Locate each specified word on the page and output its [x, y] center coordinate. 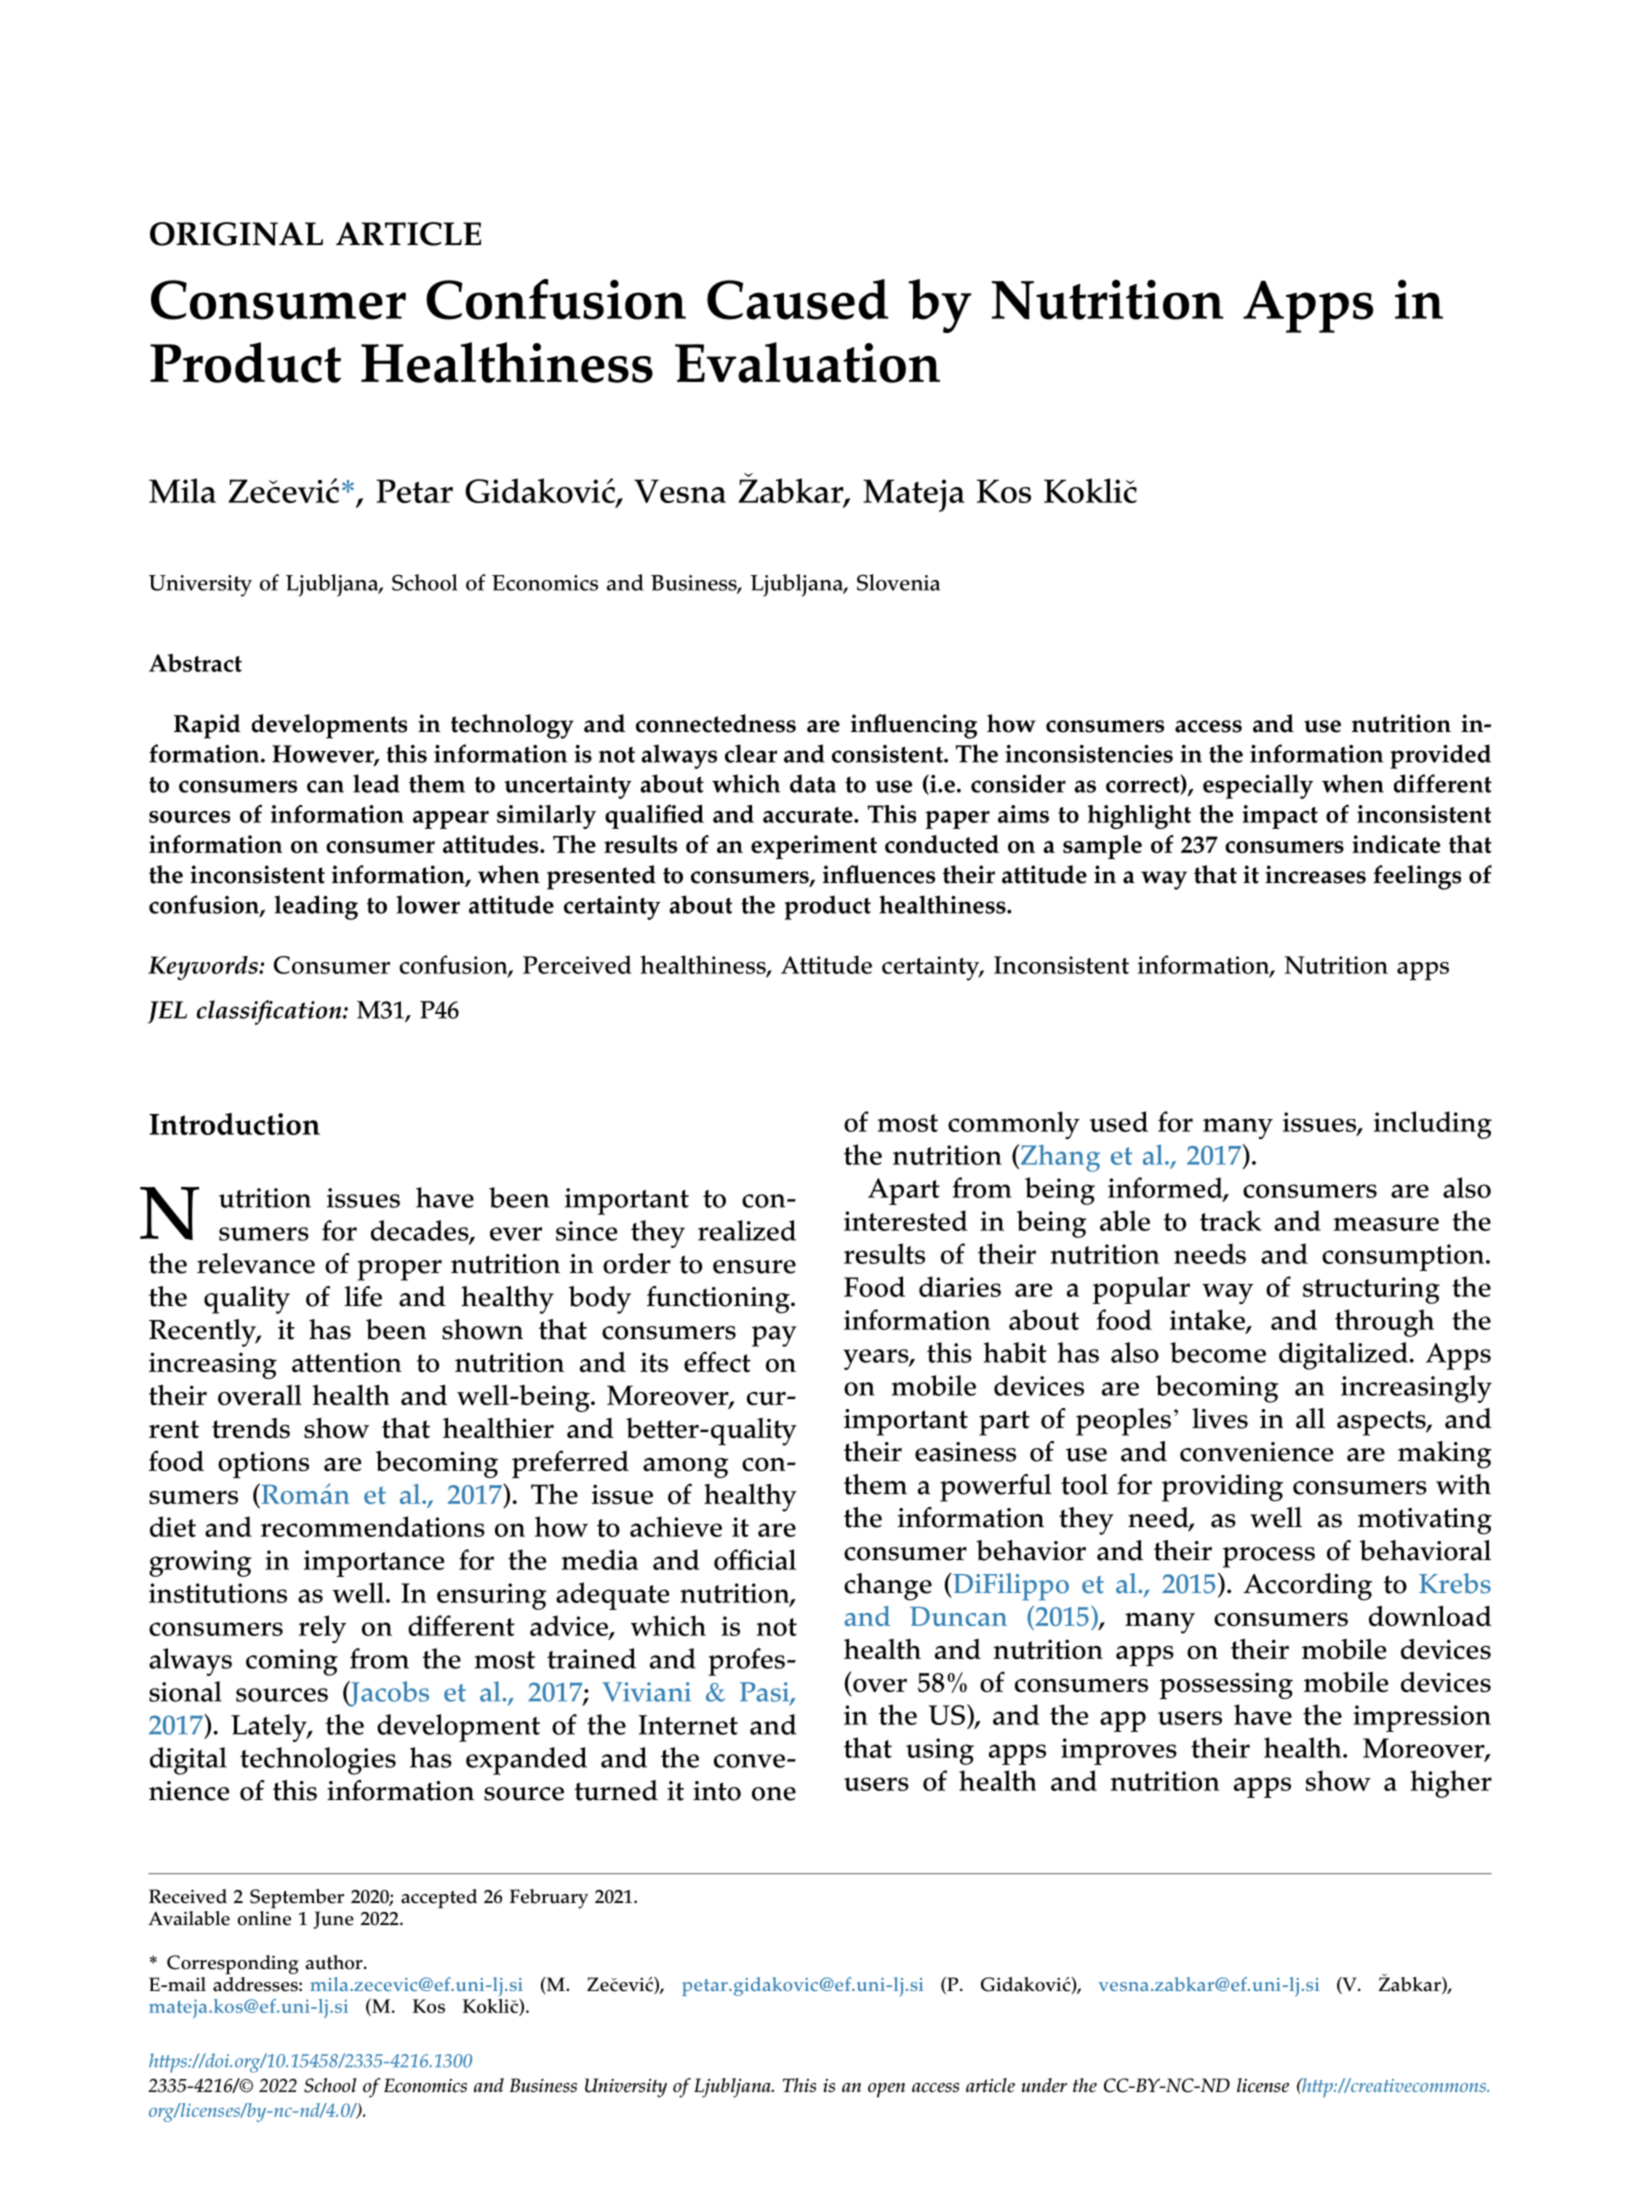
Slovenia [898, 582]
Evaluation [807, 362]
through [1384, 1323]
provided [1440, 756]
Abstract [195, 663]
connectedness [716, 723]
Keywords [204, 968]
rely [322, 1629]
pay [774, 1336]
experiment [814, 847]
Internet [688, 1725]
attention [347, 1362]
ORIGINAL [236, 234]
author [335, 1962]
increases [1315, 874]
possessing [1226, 1686]
